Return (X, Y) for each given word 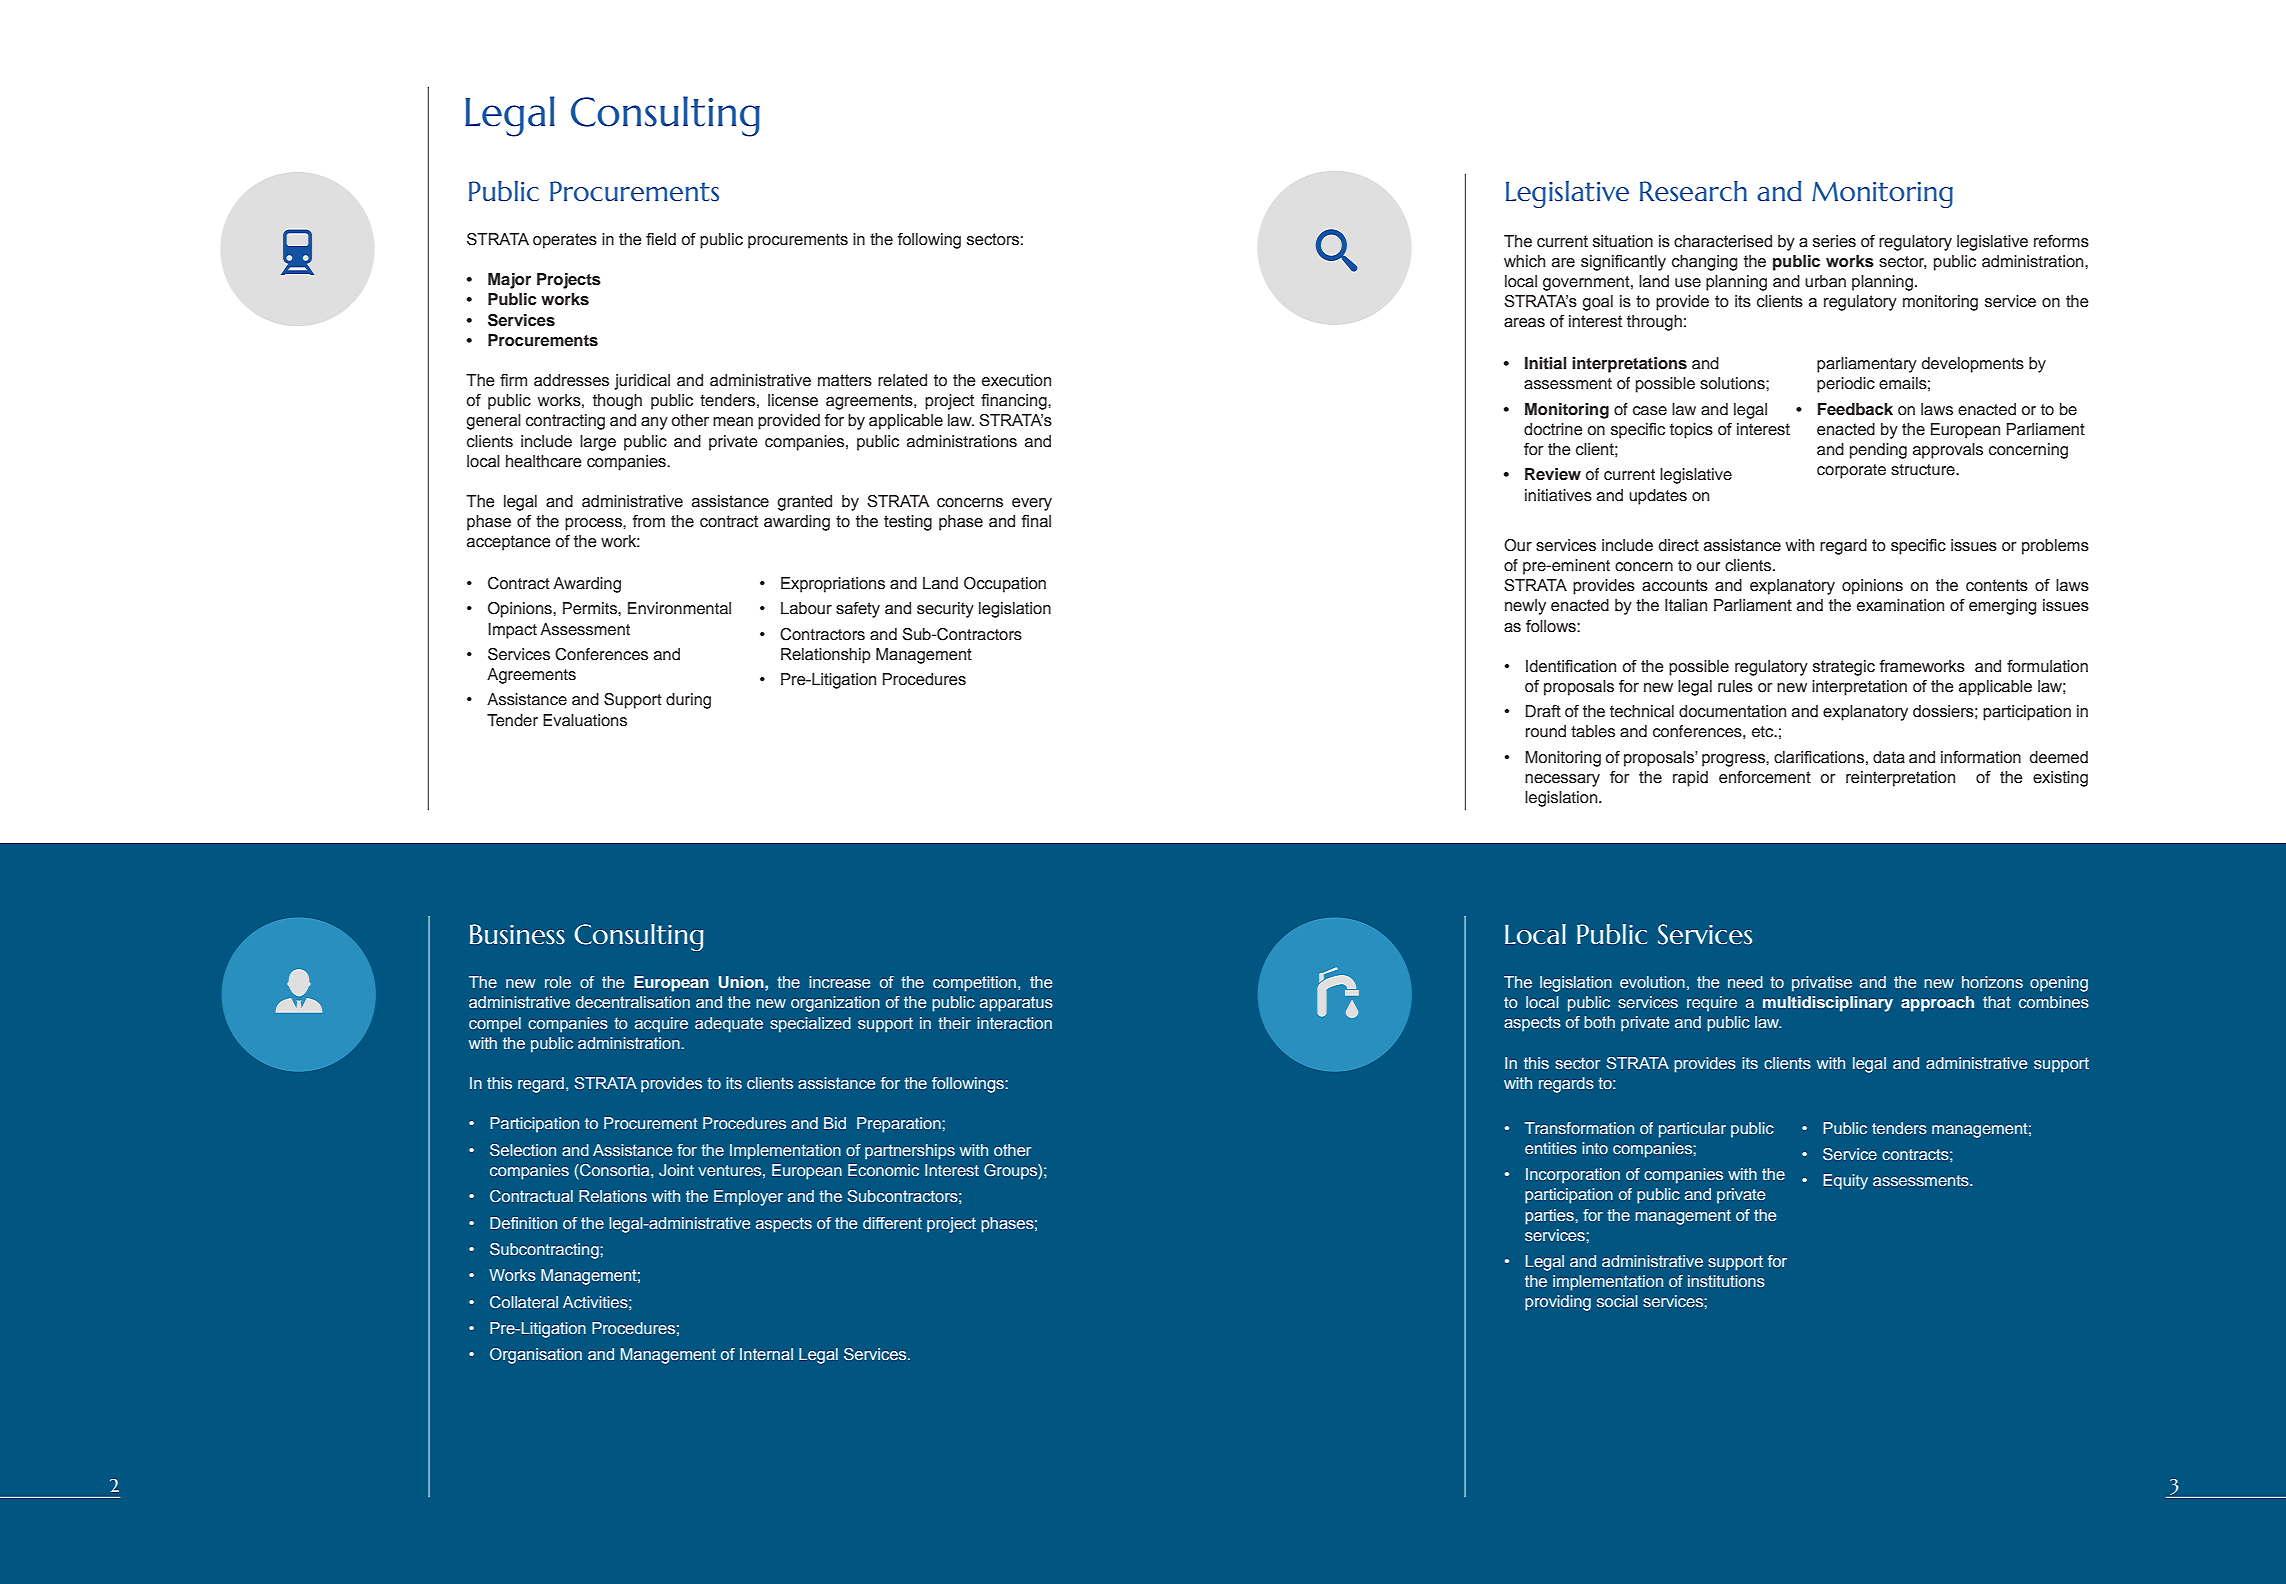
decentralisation (633, 1002)
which (1524, 261)
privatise (1822, 984)
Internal (766, 1354)
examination (1900, 605)
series (1834, 241)
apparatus (1016, 1004)
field (661, 239)
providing (1558, 1303)
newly (1525, 607)
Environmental (679, 608)
